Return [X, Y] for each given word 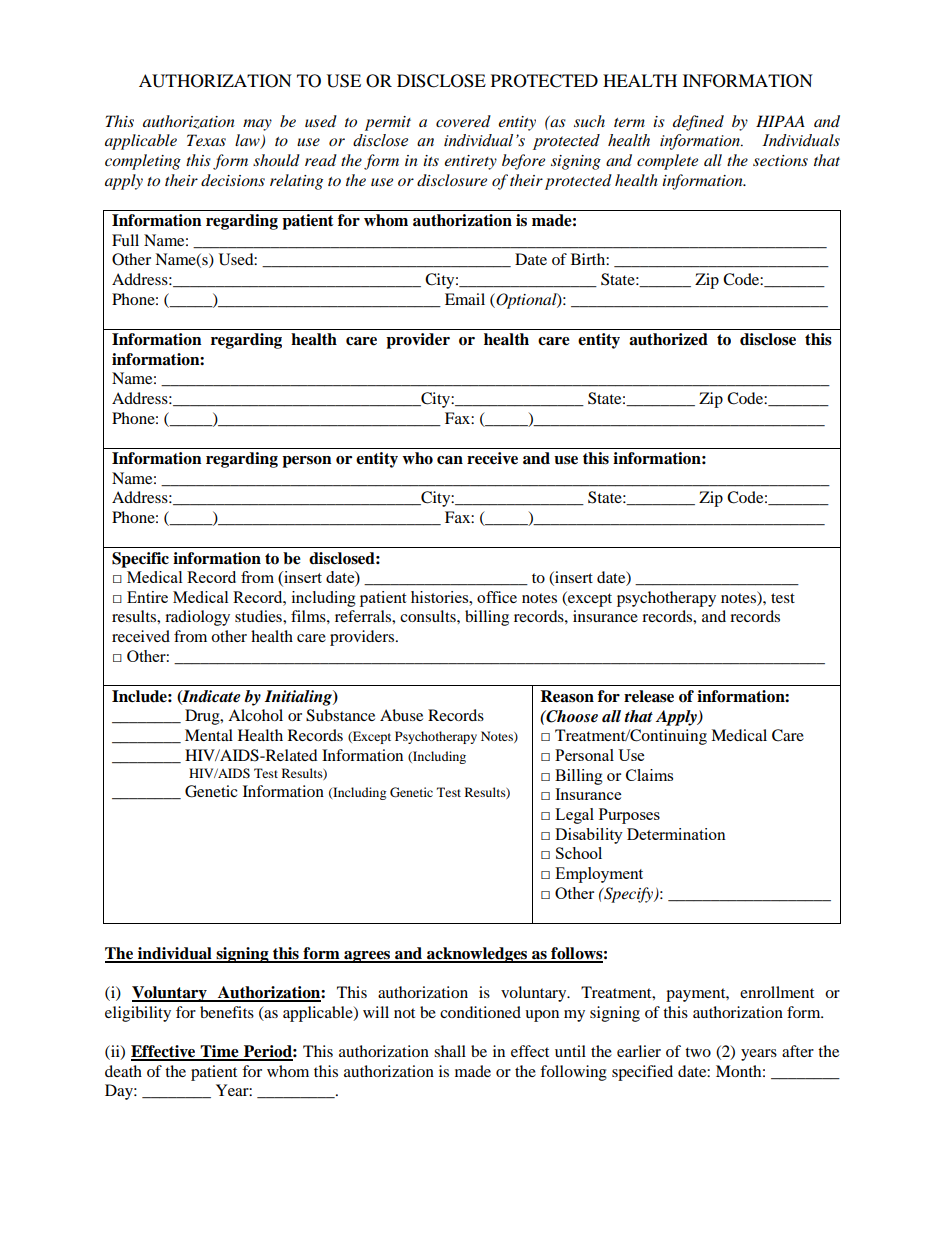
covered [463, 121]
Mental [209, 735]
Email [465, 299]
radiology [197, 618]
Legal [574, 816]
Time [220, 1052]
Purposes [629, 816]
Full [125, 240]
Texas [206, 140]
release [649, 696]
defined [698, 123]
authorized [668, 339]
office [497, 597]
